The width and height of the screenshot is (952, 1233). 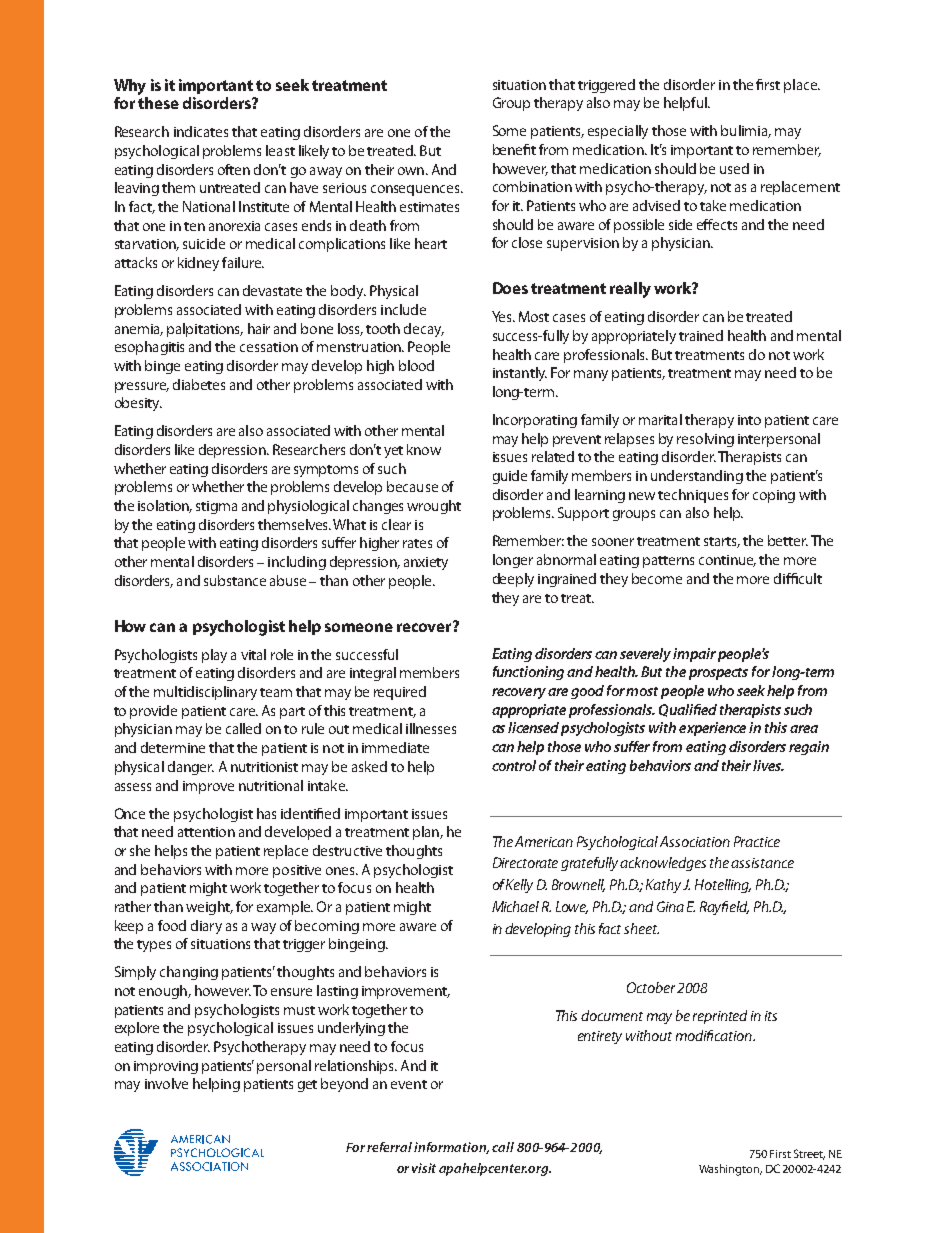 What do you see at coordinates (216, 507) in the screenshot?
I see `stigma` at bounding box center [216, 507].
